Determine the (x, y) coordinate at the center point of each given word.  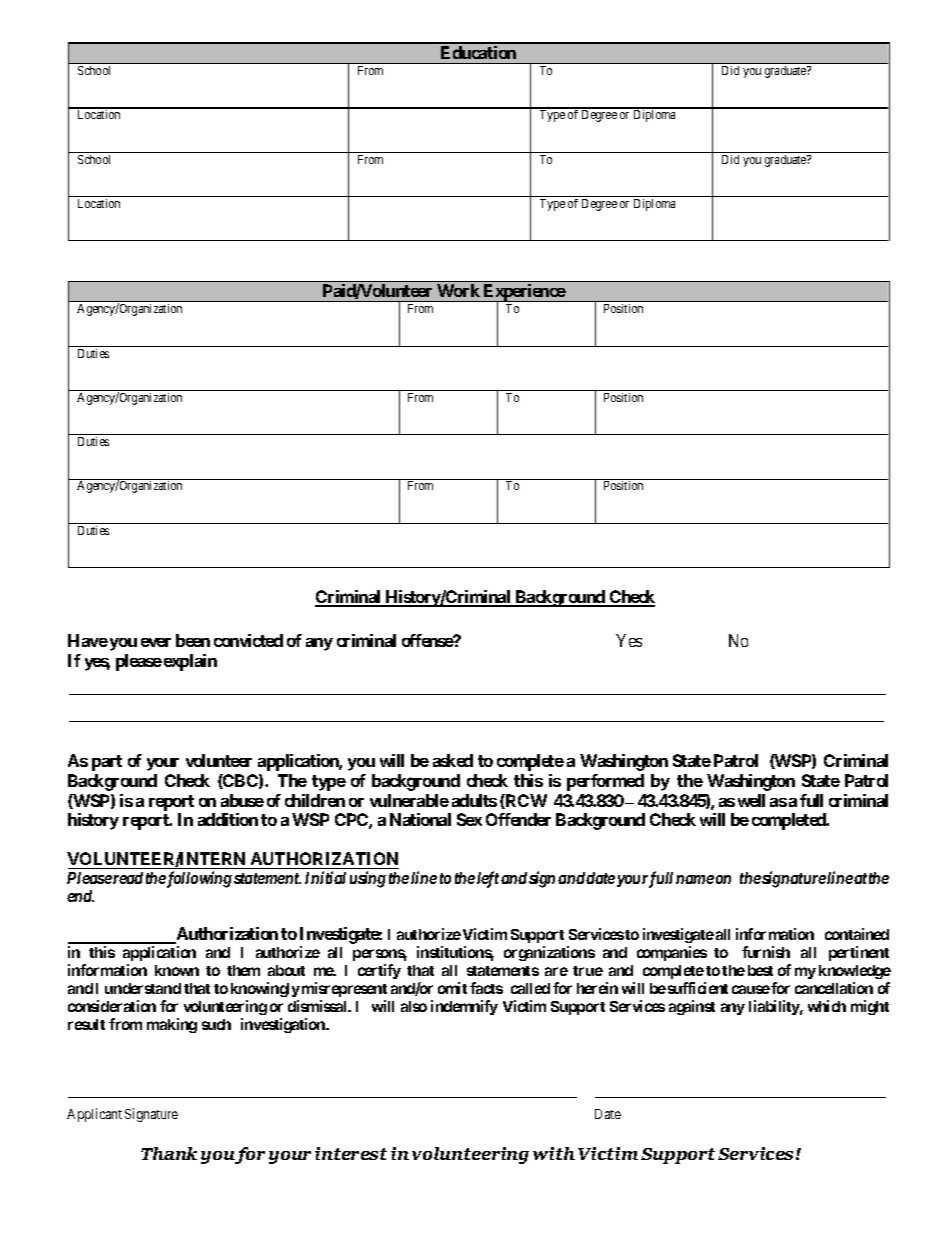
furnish (766, 952)
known (177, 970)
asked (453, 760)
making (172, 1025)
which (827, 1006)
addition (228, 819)
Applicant (94, 1115)
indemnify (464, 1007)
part (107, 763)
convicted (248, 640)
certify (379, 971)
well (751, 800)
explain (190, 662)
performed (605, 782)
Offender (518, 819)
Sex (469, 819)
